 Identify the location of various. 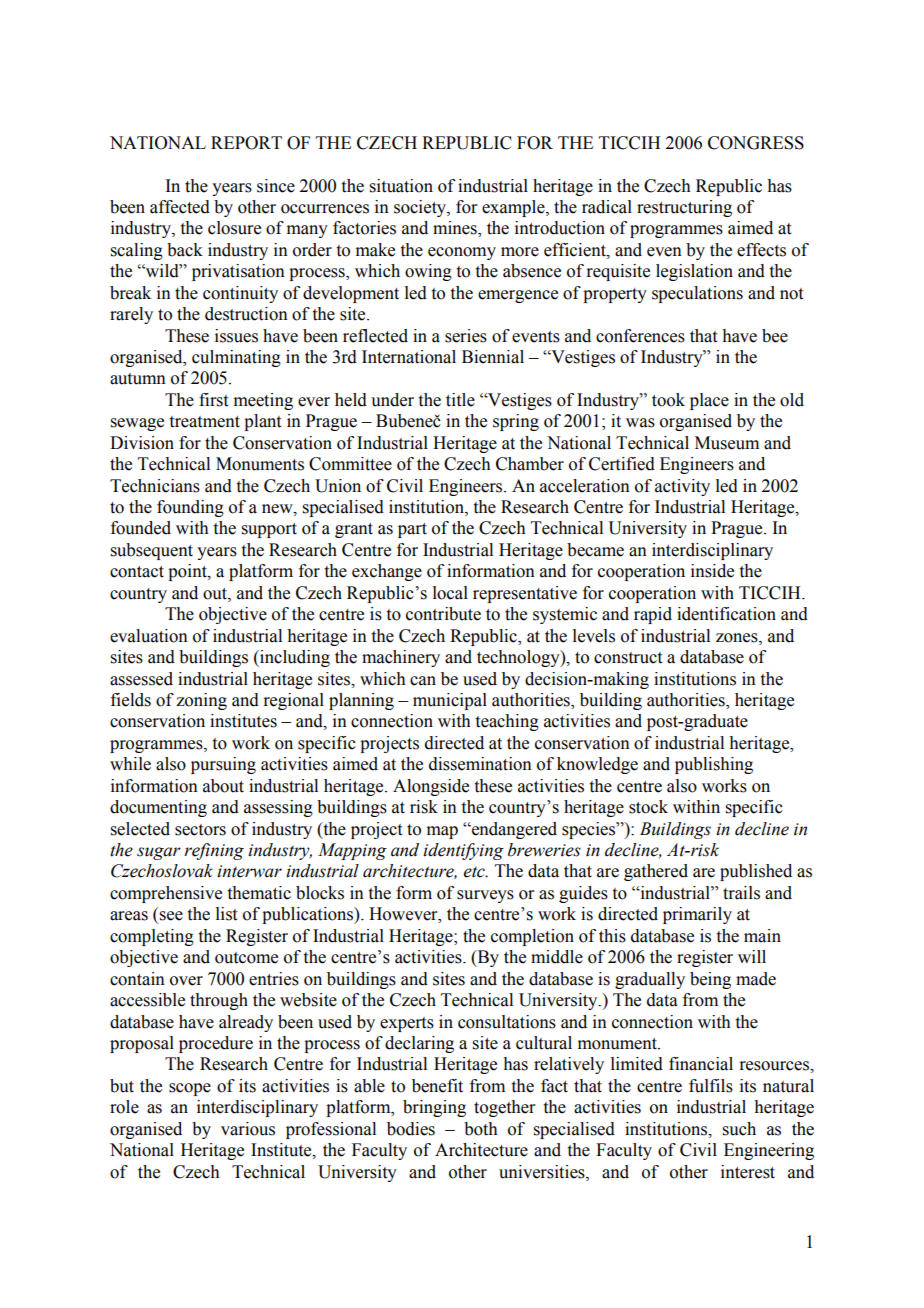
(248, 1129).
